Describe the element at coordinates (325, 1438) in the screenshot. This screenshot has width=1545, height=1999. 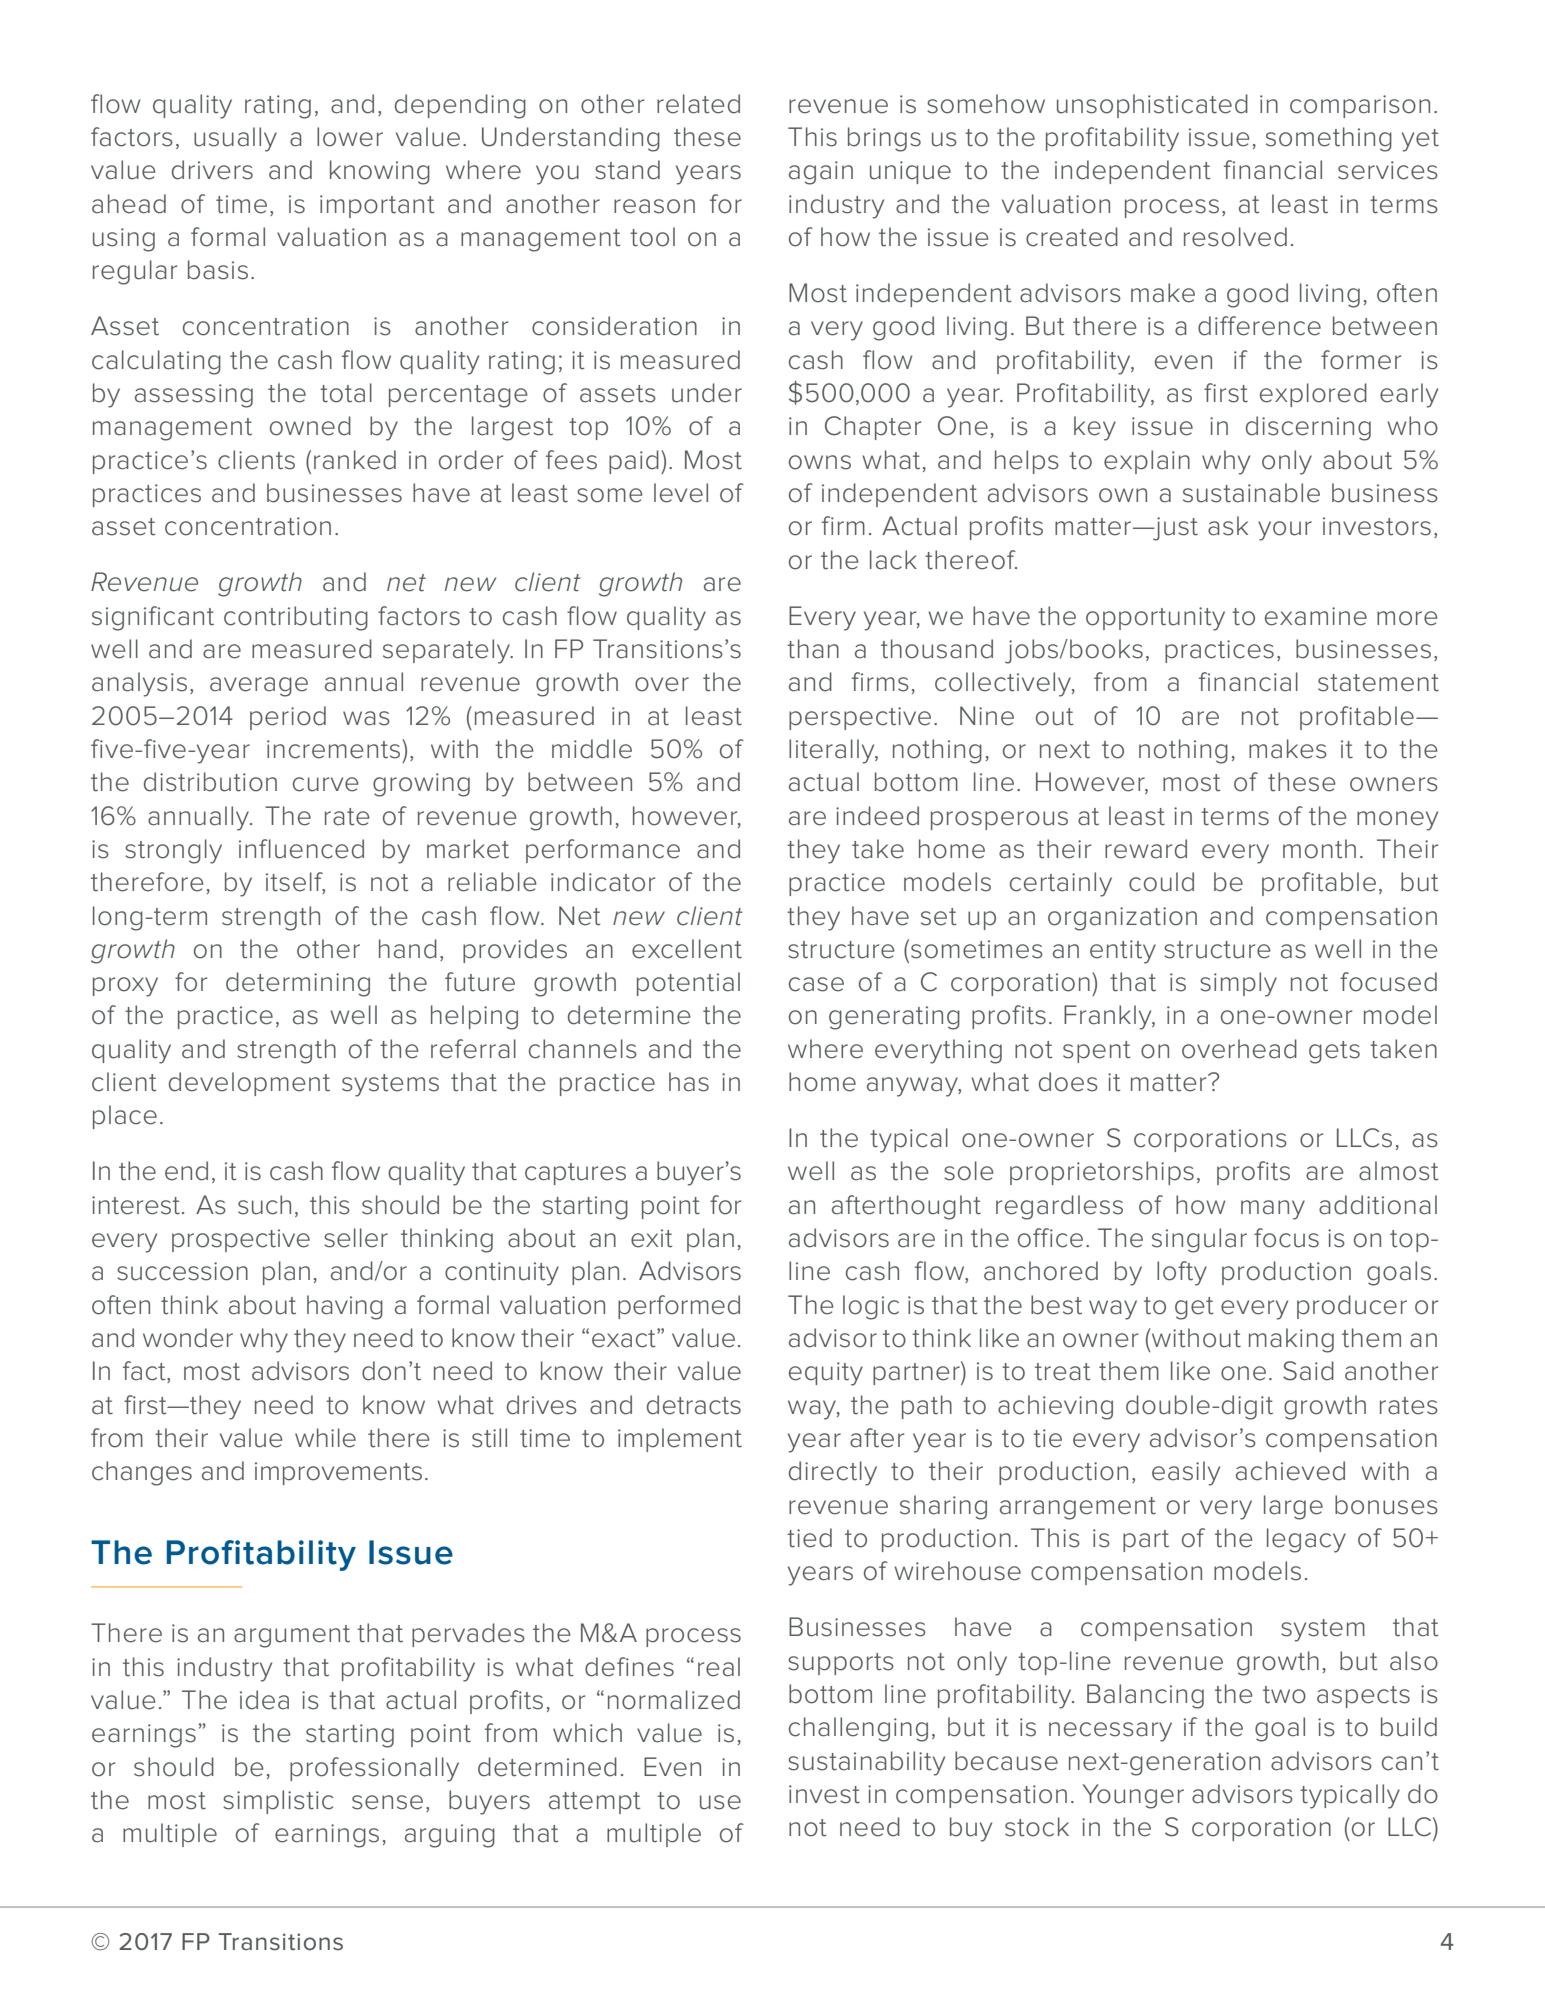
I see `while` at that location.
